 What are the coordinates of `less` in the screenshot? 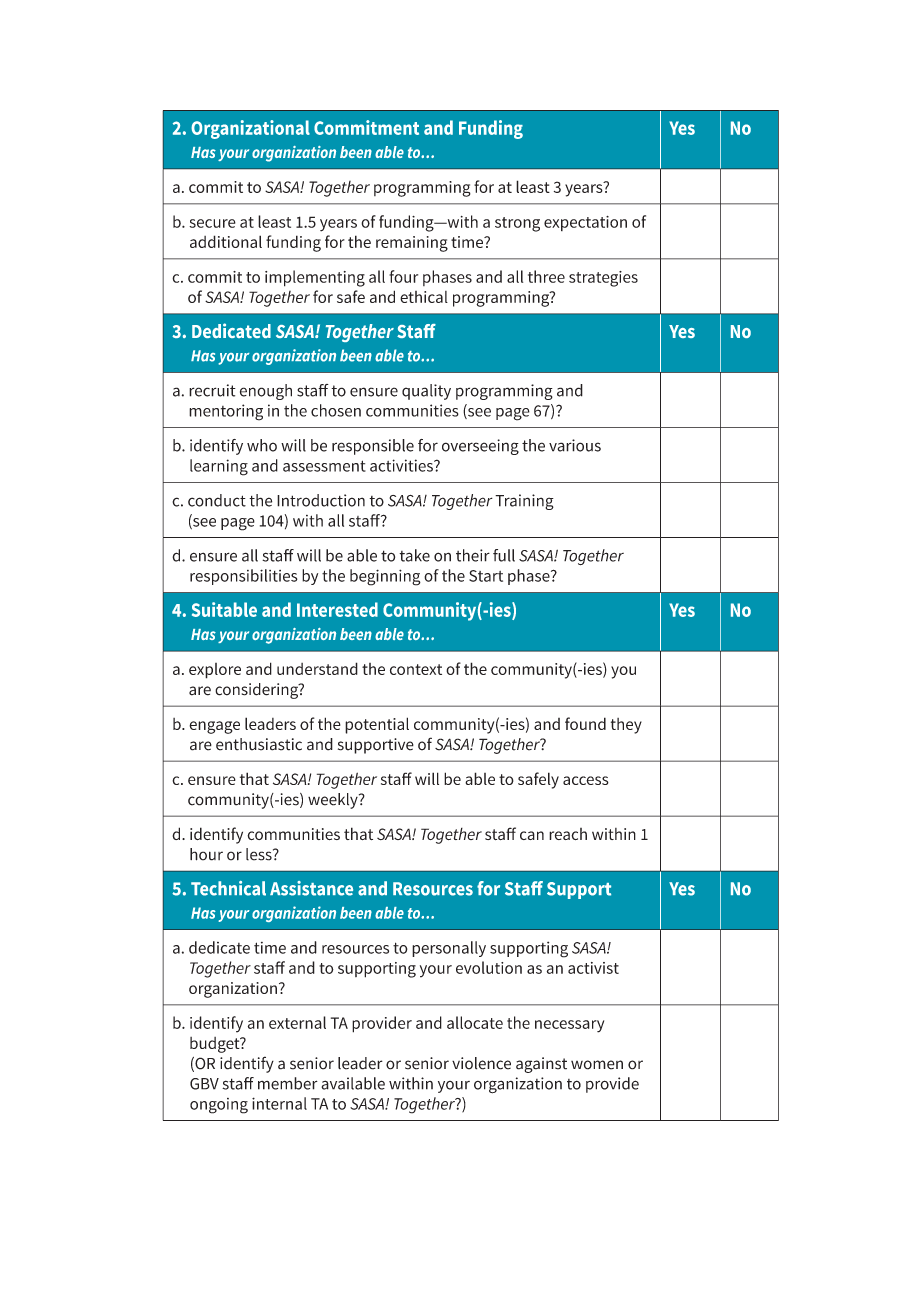 It's located at (260, 854).
